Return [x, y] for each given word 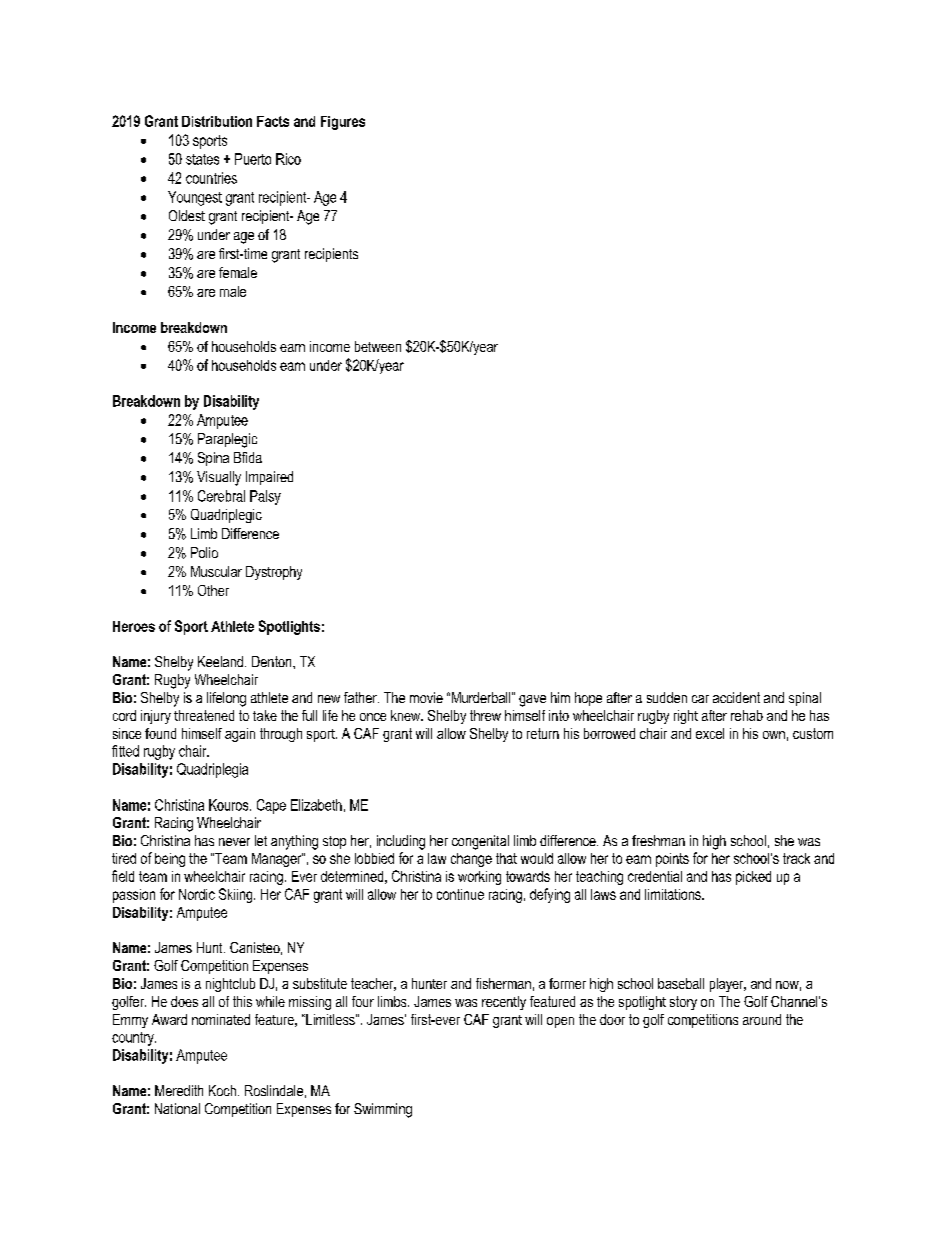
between [378, 346]
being [170, 860]
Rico [288, 159]
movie [426, 697]
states [202, 159]
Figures [343, 123]
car [700, 699]
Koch [222, 1090]
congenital [480, 842]
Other [213, 590]
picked [753, 878]
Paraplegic [227, 440]
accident [736, 697]
